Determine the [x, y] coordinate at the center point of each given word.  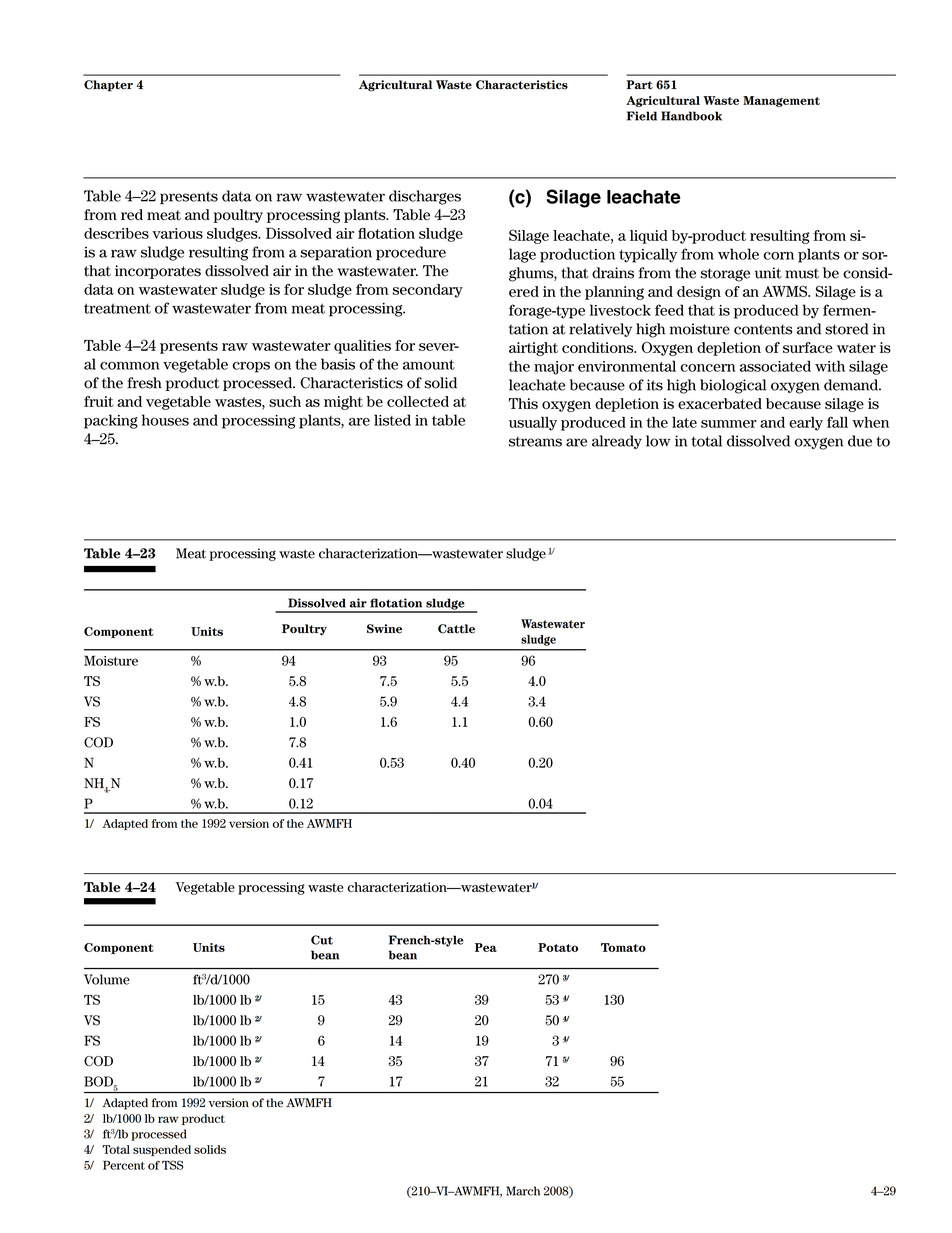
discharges [425, 197]
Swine [384, 629]
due [860, 441]
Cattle [456, 629]
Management [781, 101]
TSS [172, 1165]
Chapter [108, 86]
